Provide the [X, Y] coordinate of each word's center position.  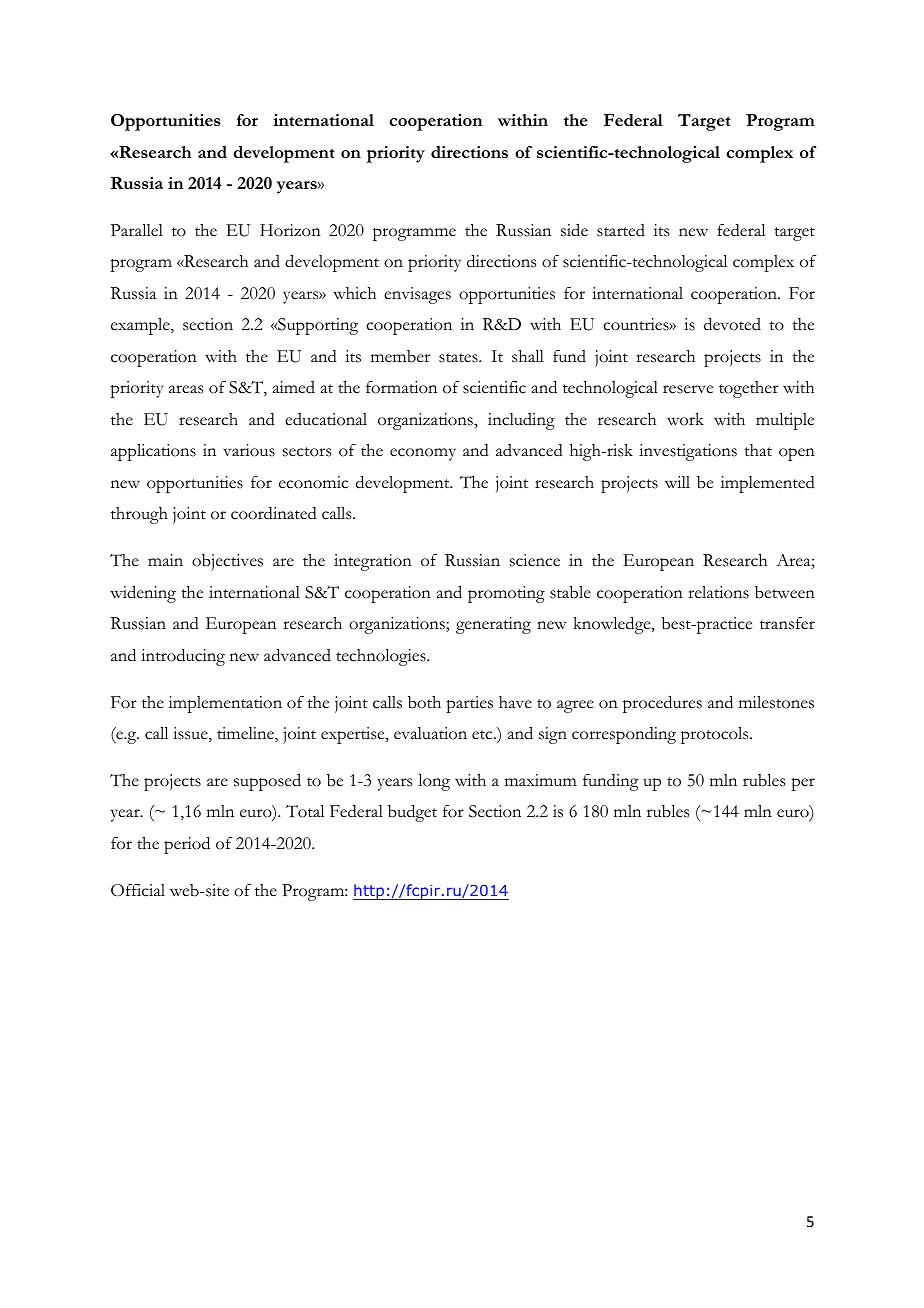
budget [412, 813]
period [187, 845]
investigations [688, 452]
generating [493, 625]
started [621, 230]
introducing [183, 657]
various [249, 450]
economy [423, 454]
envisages [417, 295]
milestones [776, 702]
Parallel [137, 230]
